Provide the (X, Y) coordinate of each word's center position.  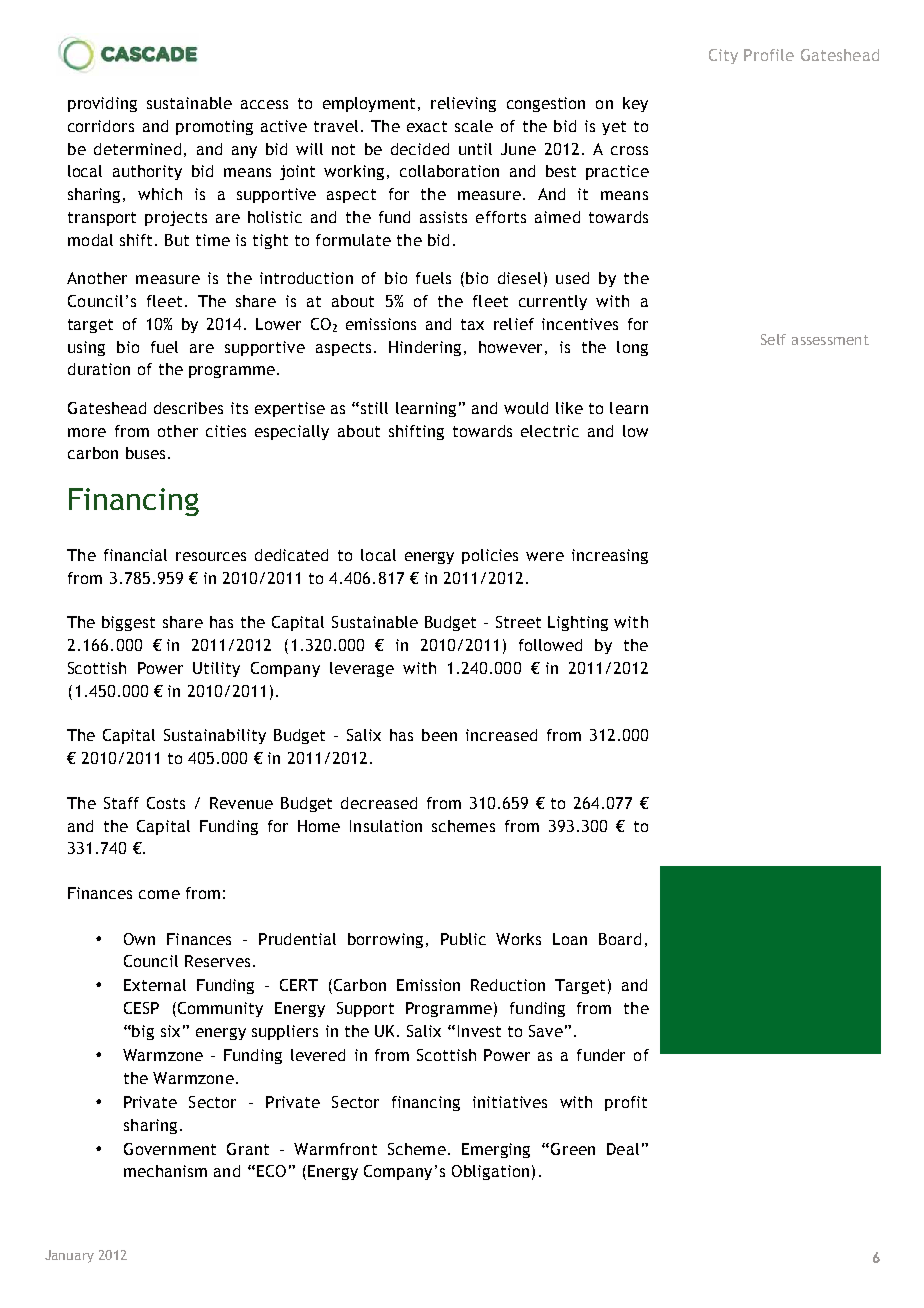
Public (463, 939)
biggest (128, 623)
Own (139, 939)
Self (773, 339)
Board (620, 939)
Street (518, 622)
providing (102, 104)
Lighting (578, 623)
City (723, 56)
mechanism (165, 1171)
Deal (623, 1149)
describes (188, 408)
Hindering (425, 348)
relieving (463, 104)
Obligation (490, 1172)
